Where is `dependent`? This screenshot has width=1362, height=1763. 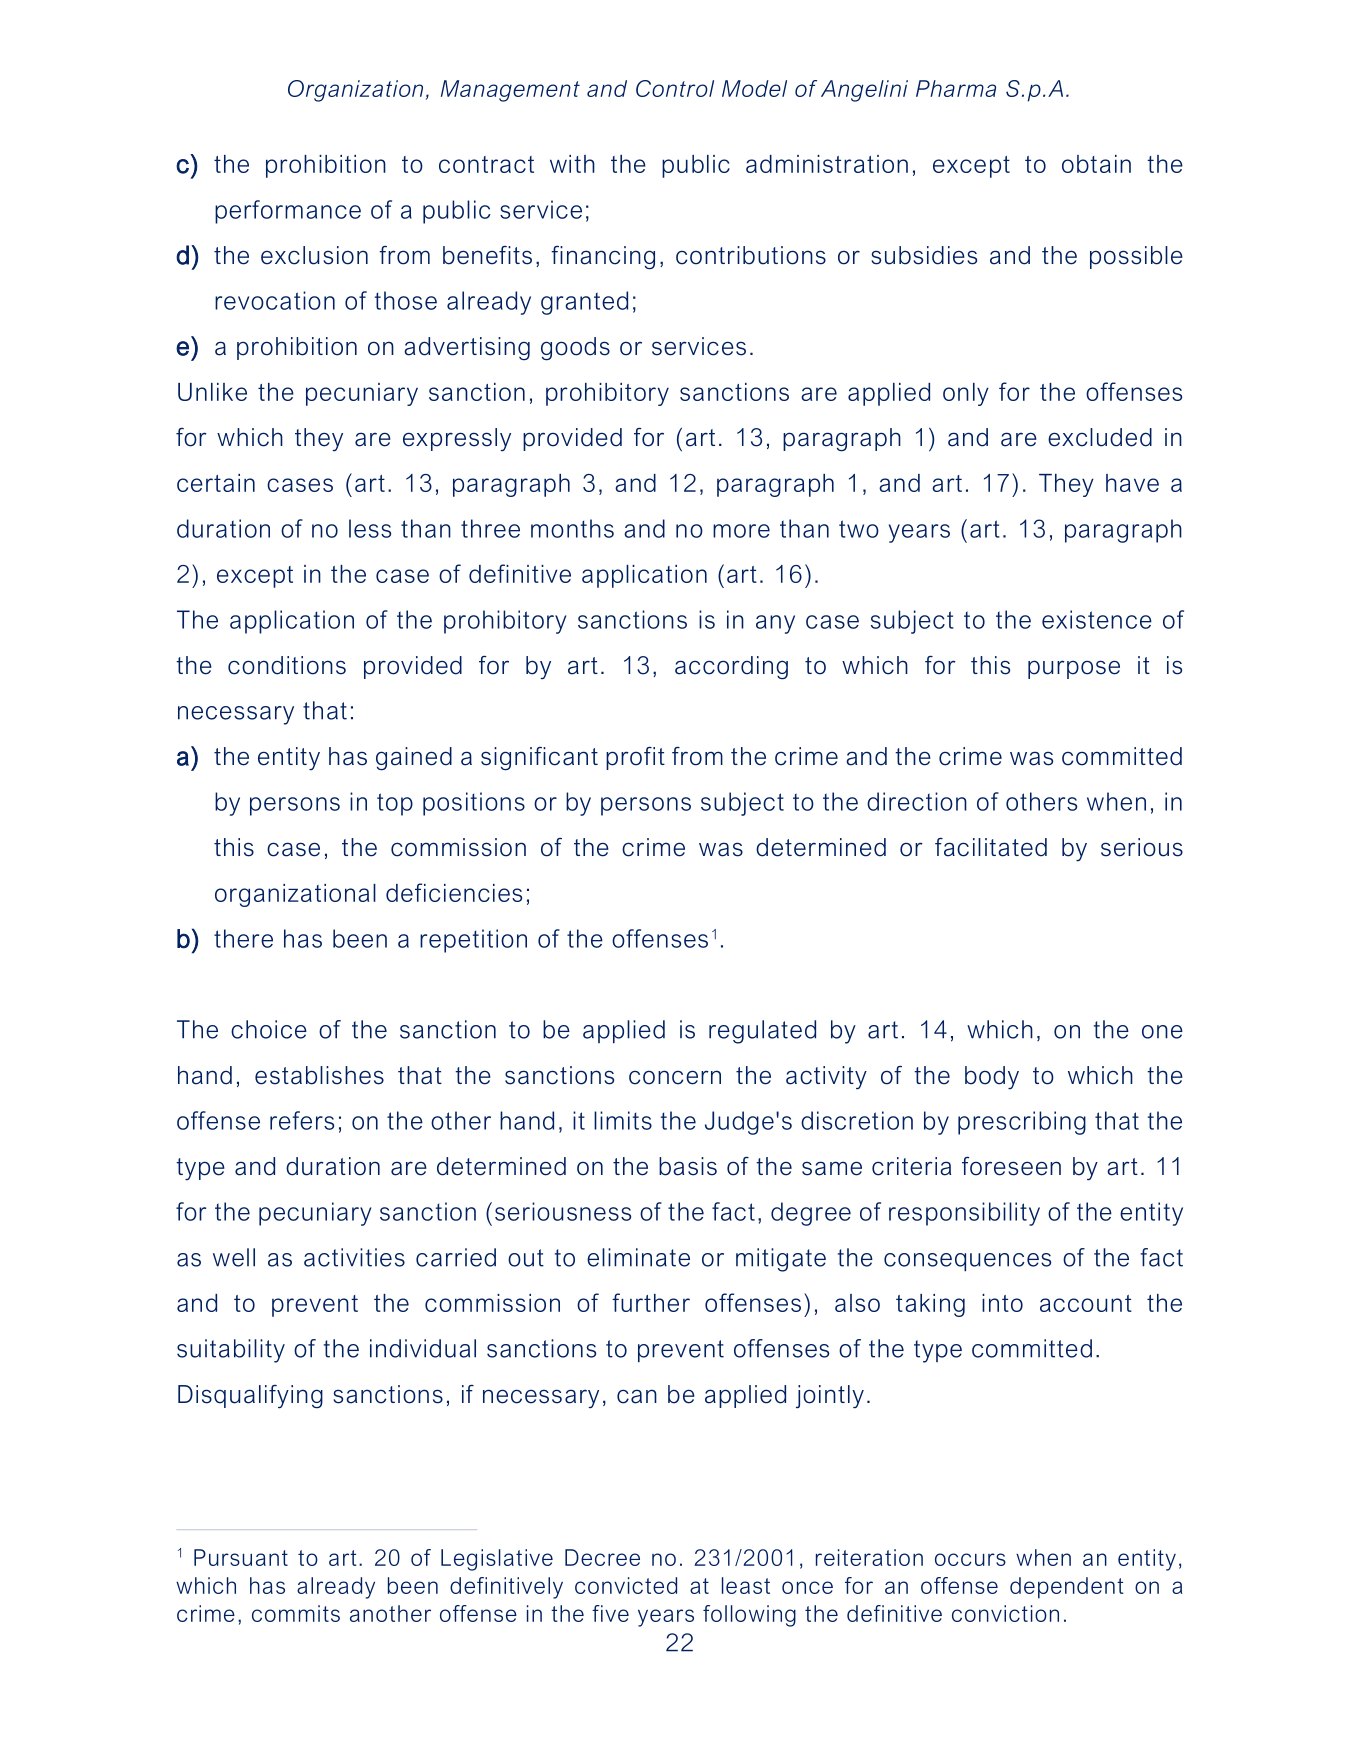 dependent is located at coordinates (1067, 1588).
